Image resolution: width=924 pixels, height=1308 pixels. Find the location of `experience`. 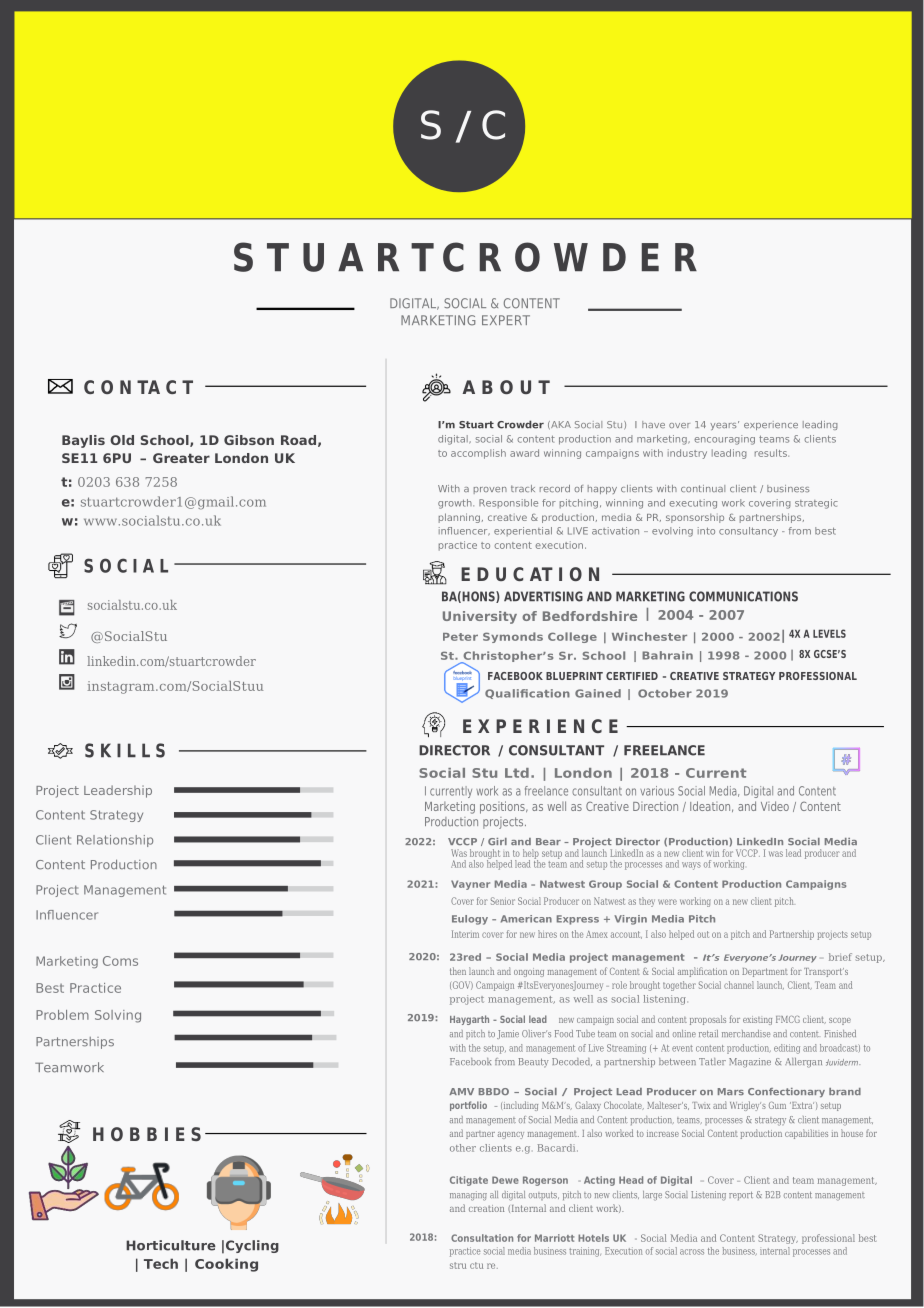

experience is located at coordinates (771, 425).
